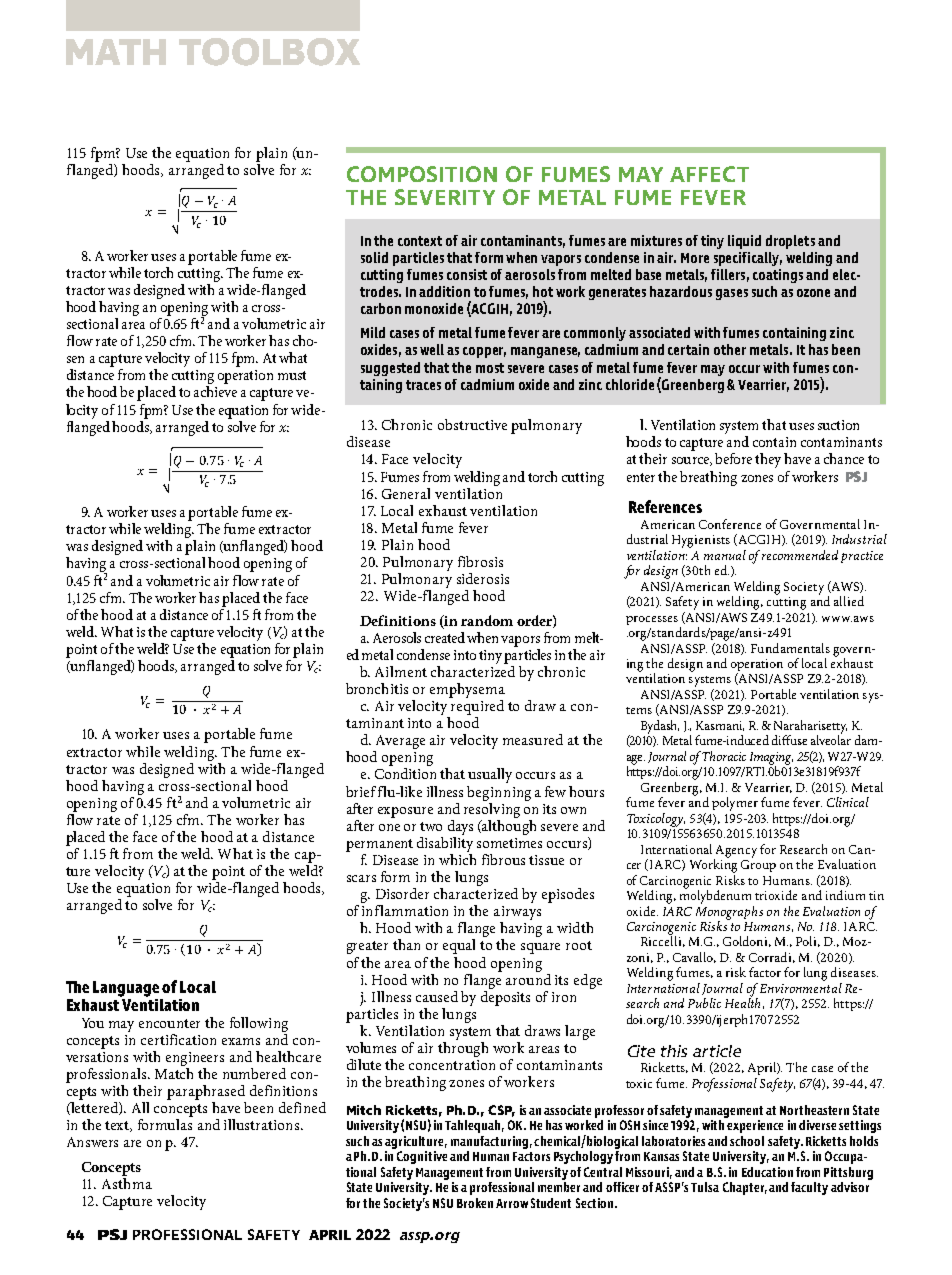 This image has height=1275, width=952. Describe the element at coordinates (475, 1203) in the image. I see `Broken` at that location.
